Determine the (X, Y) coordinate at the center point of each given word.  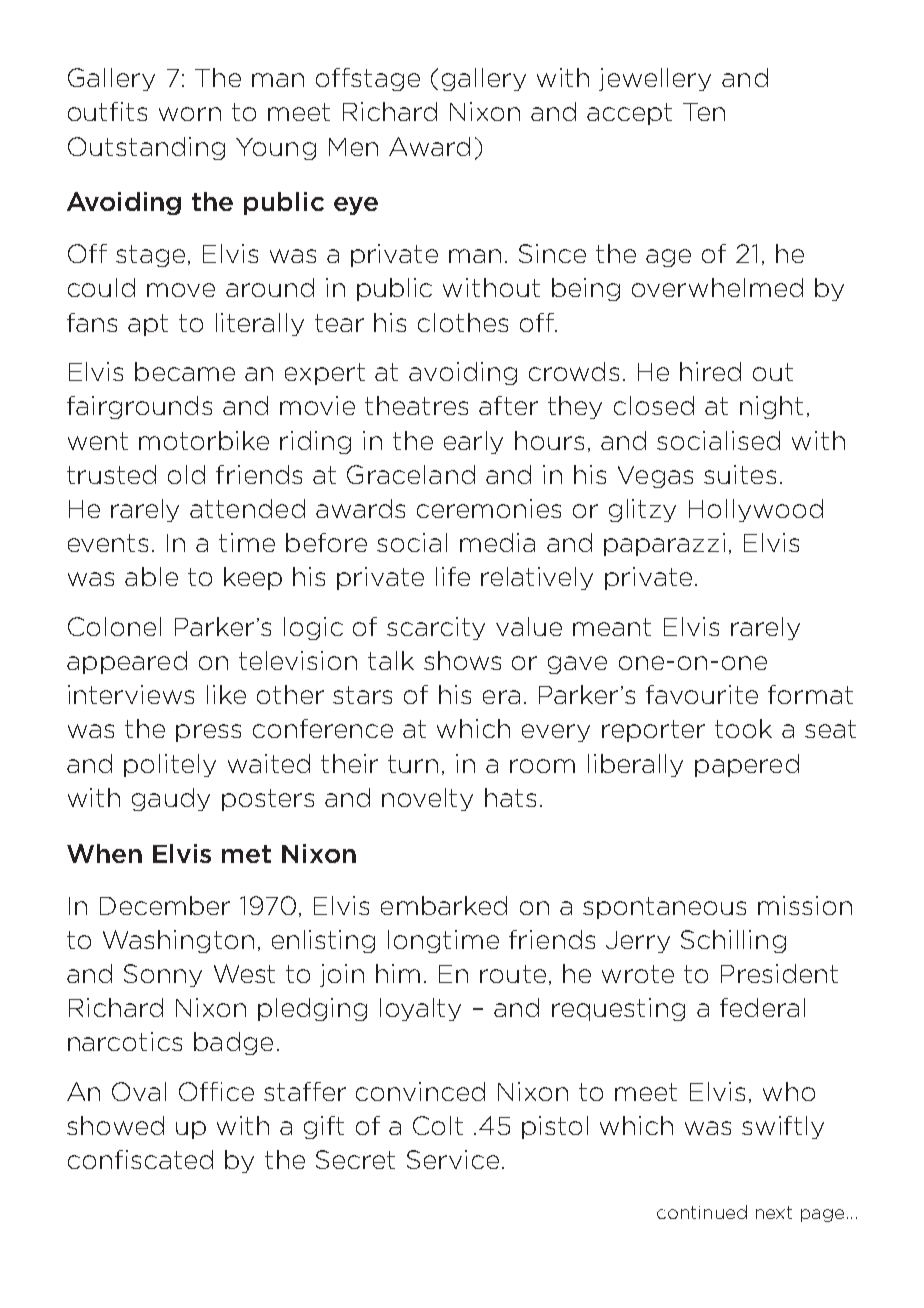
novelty (427, 799)
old (186, 474)
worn (190, 114)
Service (453, 1159)
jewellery (655, 79)
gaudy (171, 799)
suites (740, 474)
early (473, 442)
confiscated (140, 1159)
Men (353, 147)
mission (805, 905)
